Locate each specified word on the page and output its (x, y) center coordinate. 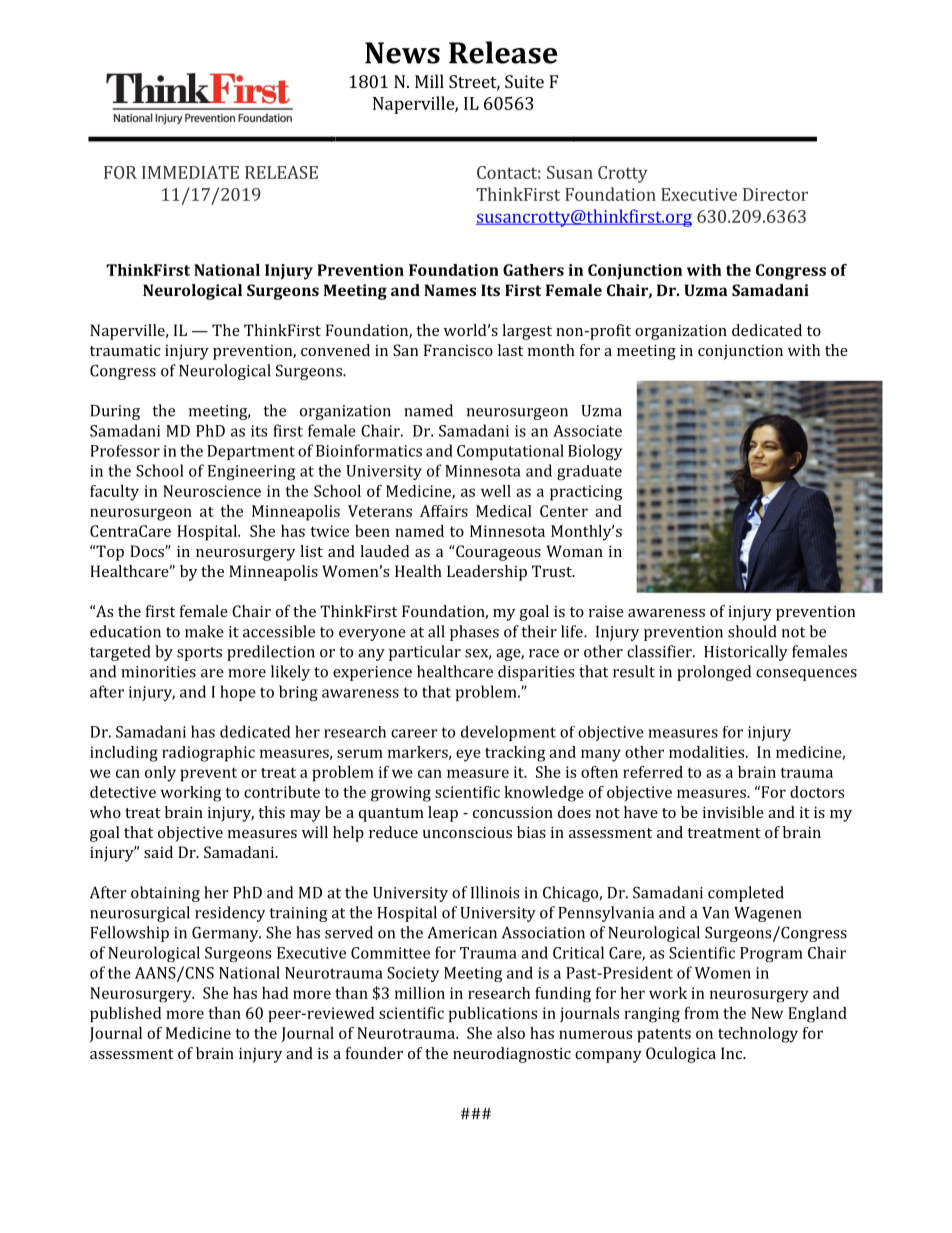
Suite (524, 81)
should (752, 631)
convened (335, 350)
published (125, 1014)
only (160, 774)
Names (450, 290)
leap (443, 814)
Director (775, 194)
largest (527, 332)
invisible (733, 812)
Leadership (487, 573)
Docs (148, 551)
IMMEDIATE (190, 172)
